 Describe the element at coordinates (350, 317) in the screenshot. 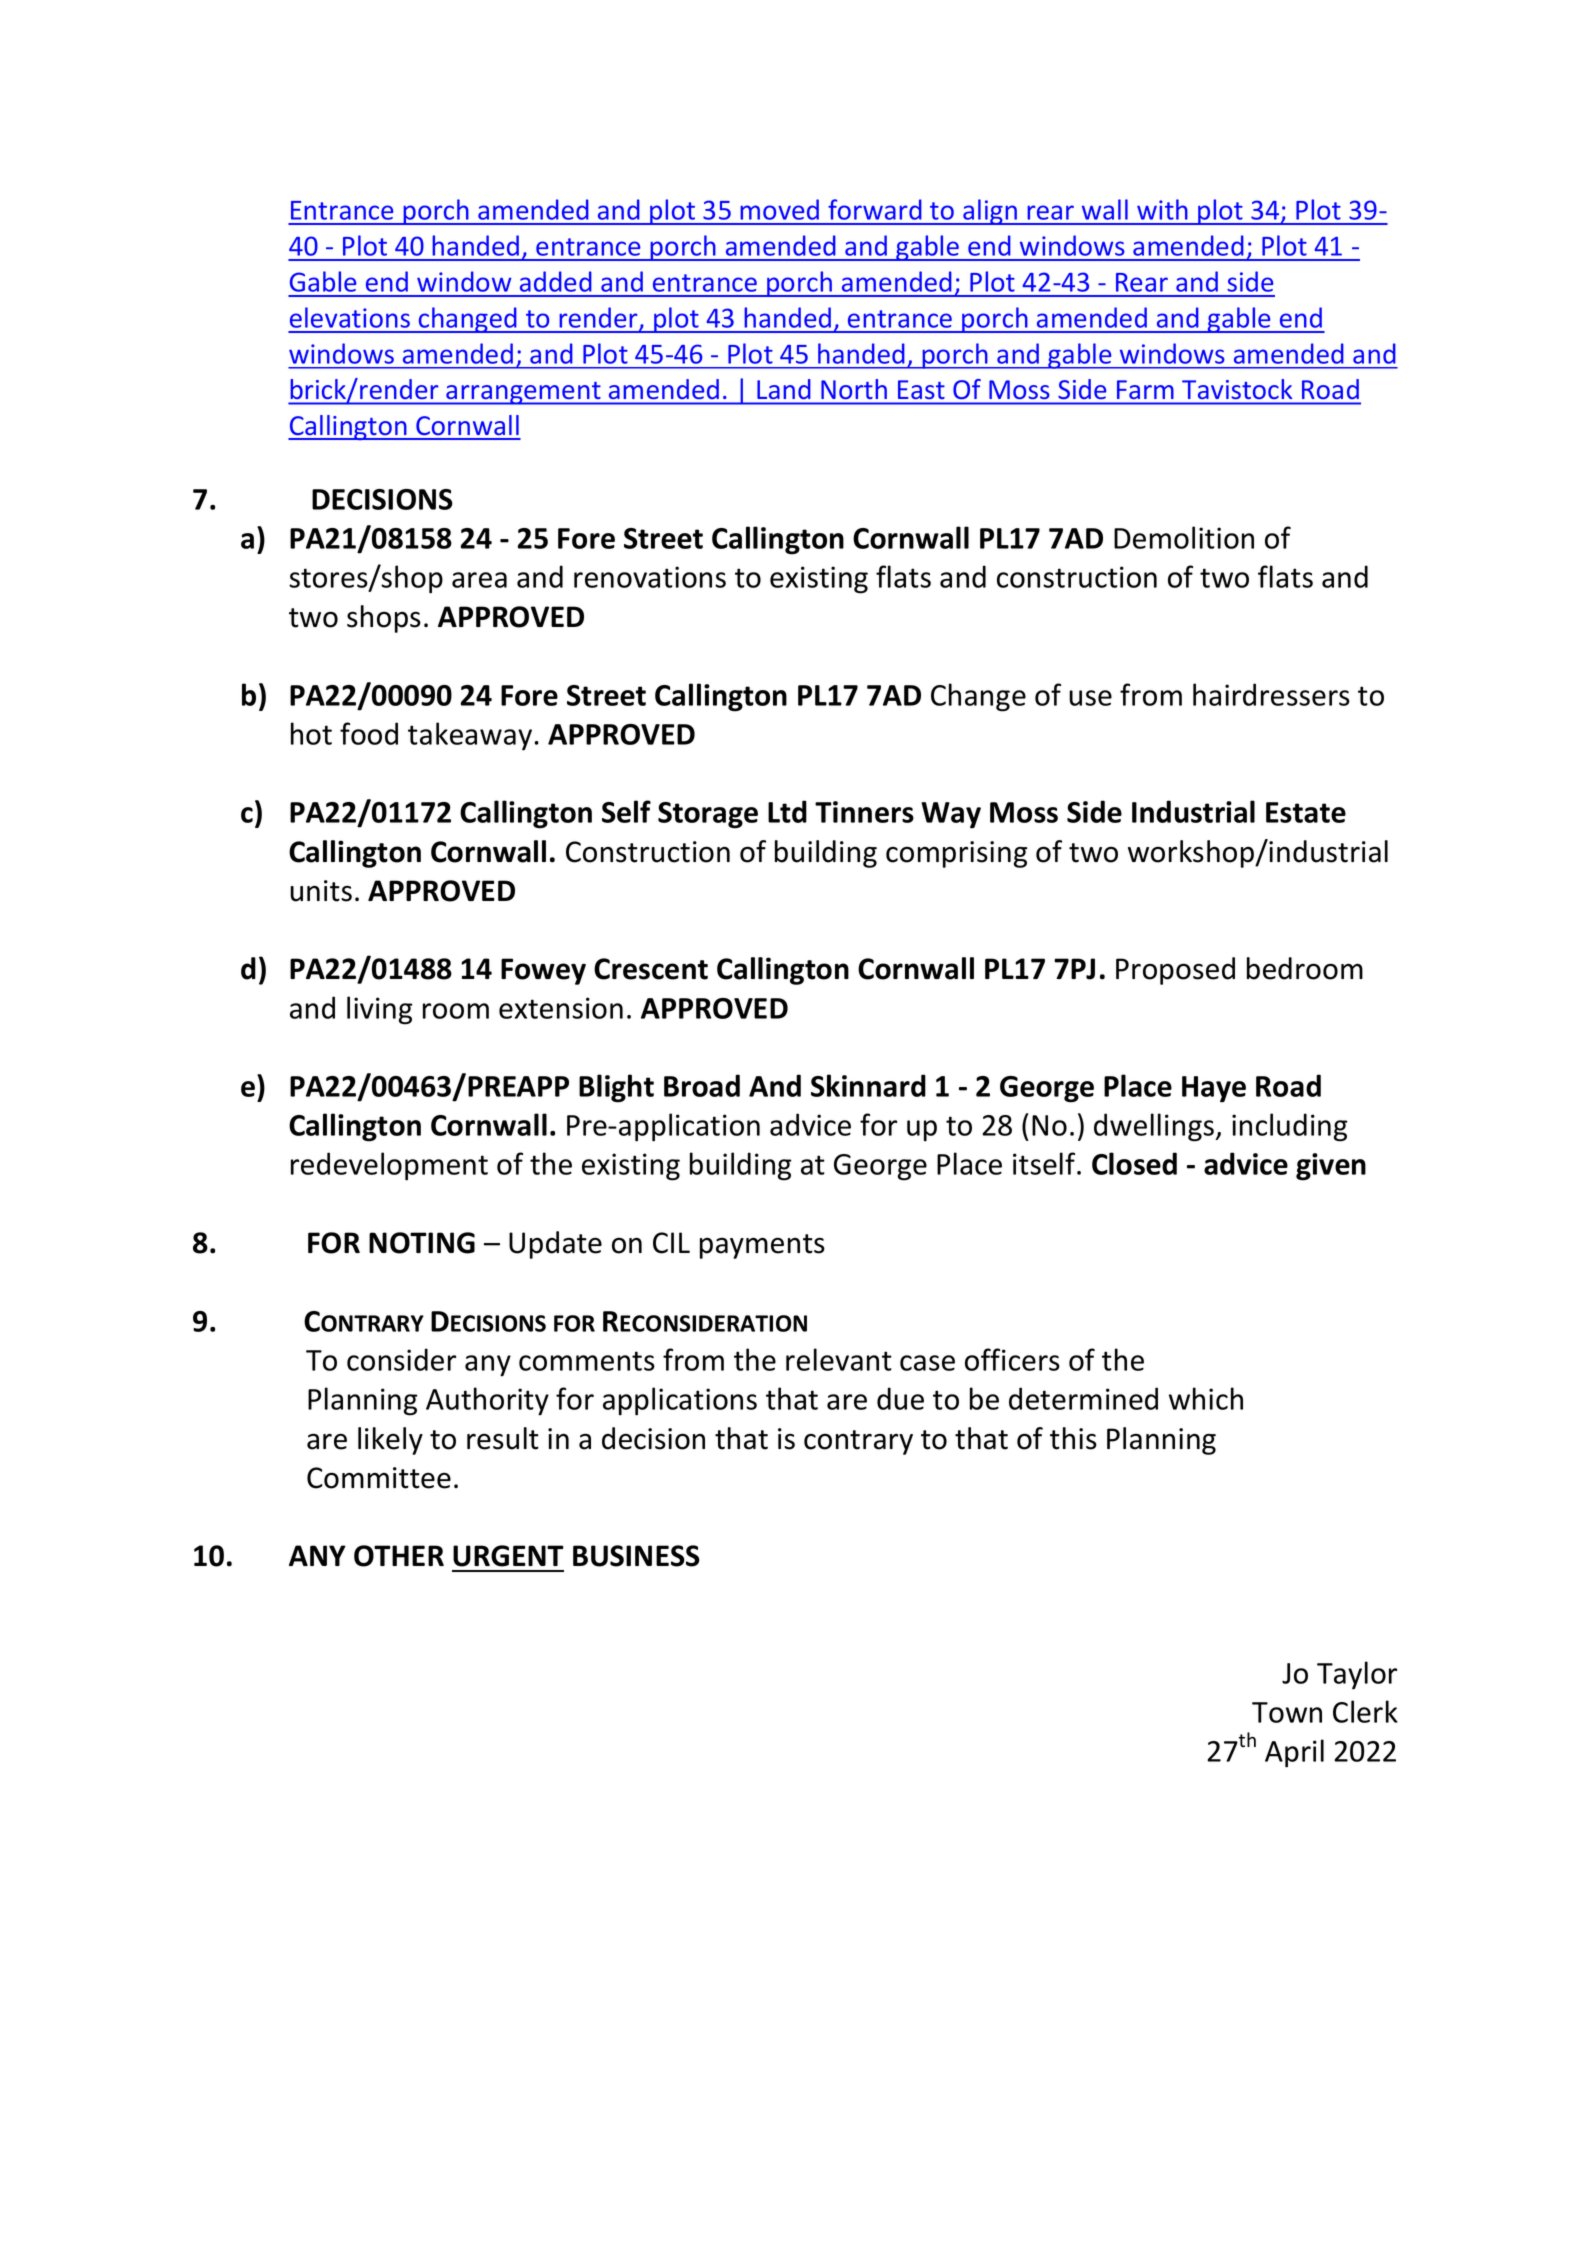

I see `elevations` at that location.
